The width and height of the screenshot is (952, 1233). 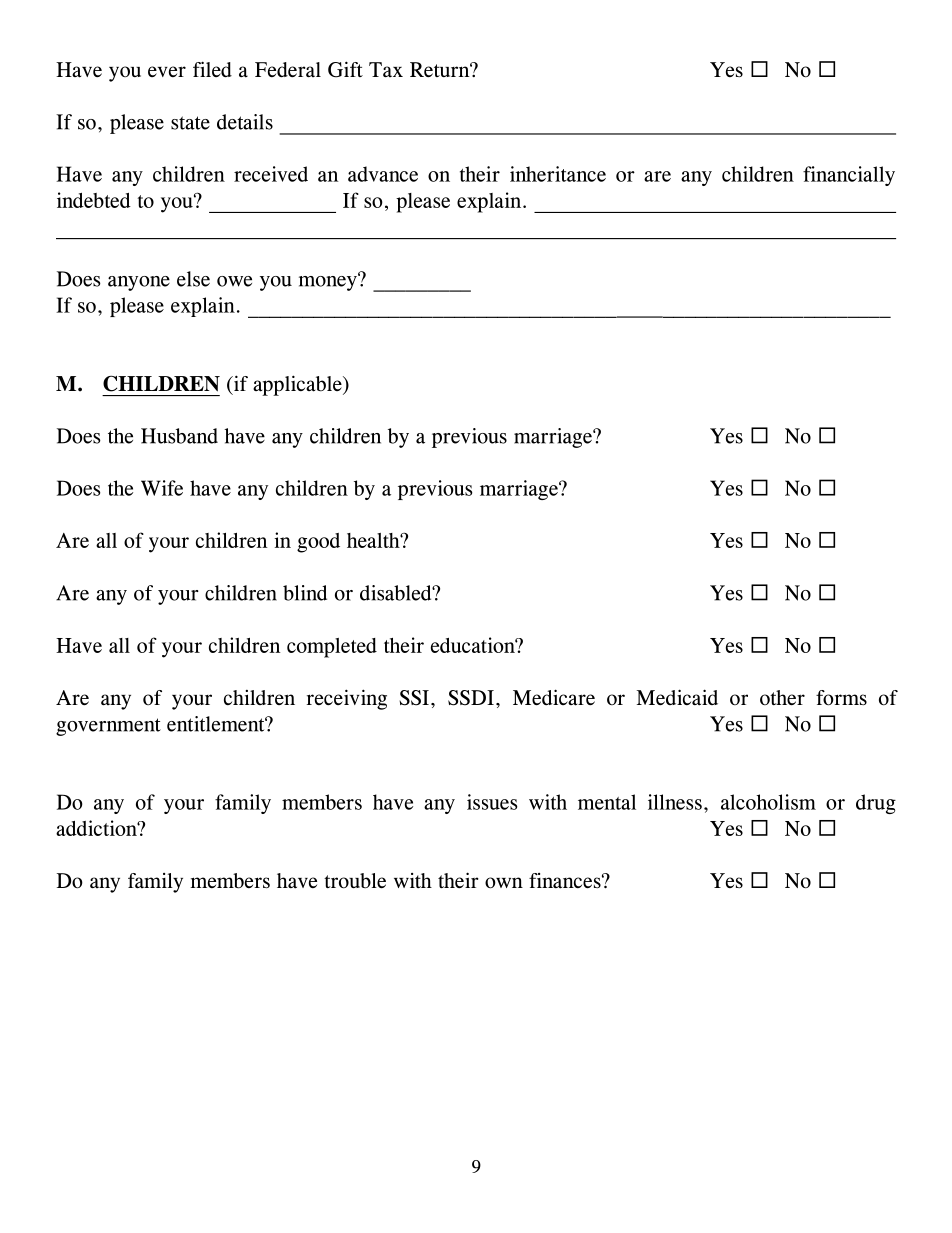 What do you see at coordinates (108, 727) in the screenshot?
I see `government` at bounding box center [108, 727].
